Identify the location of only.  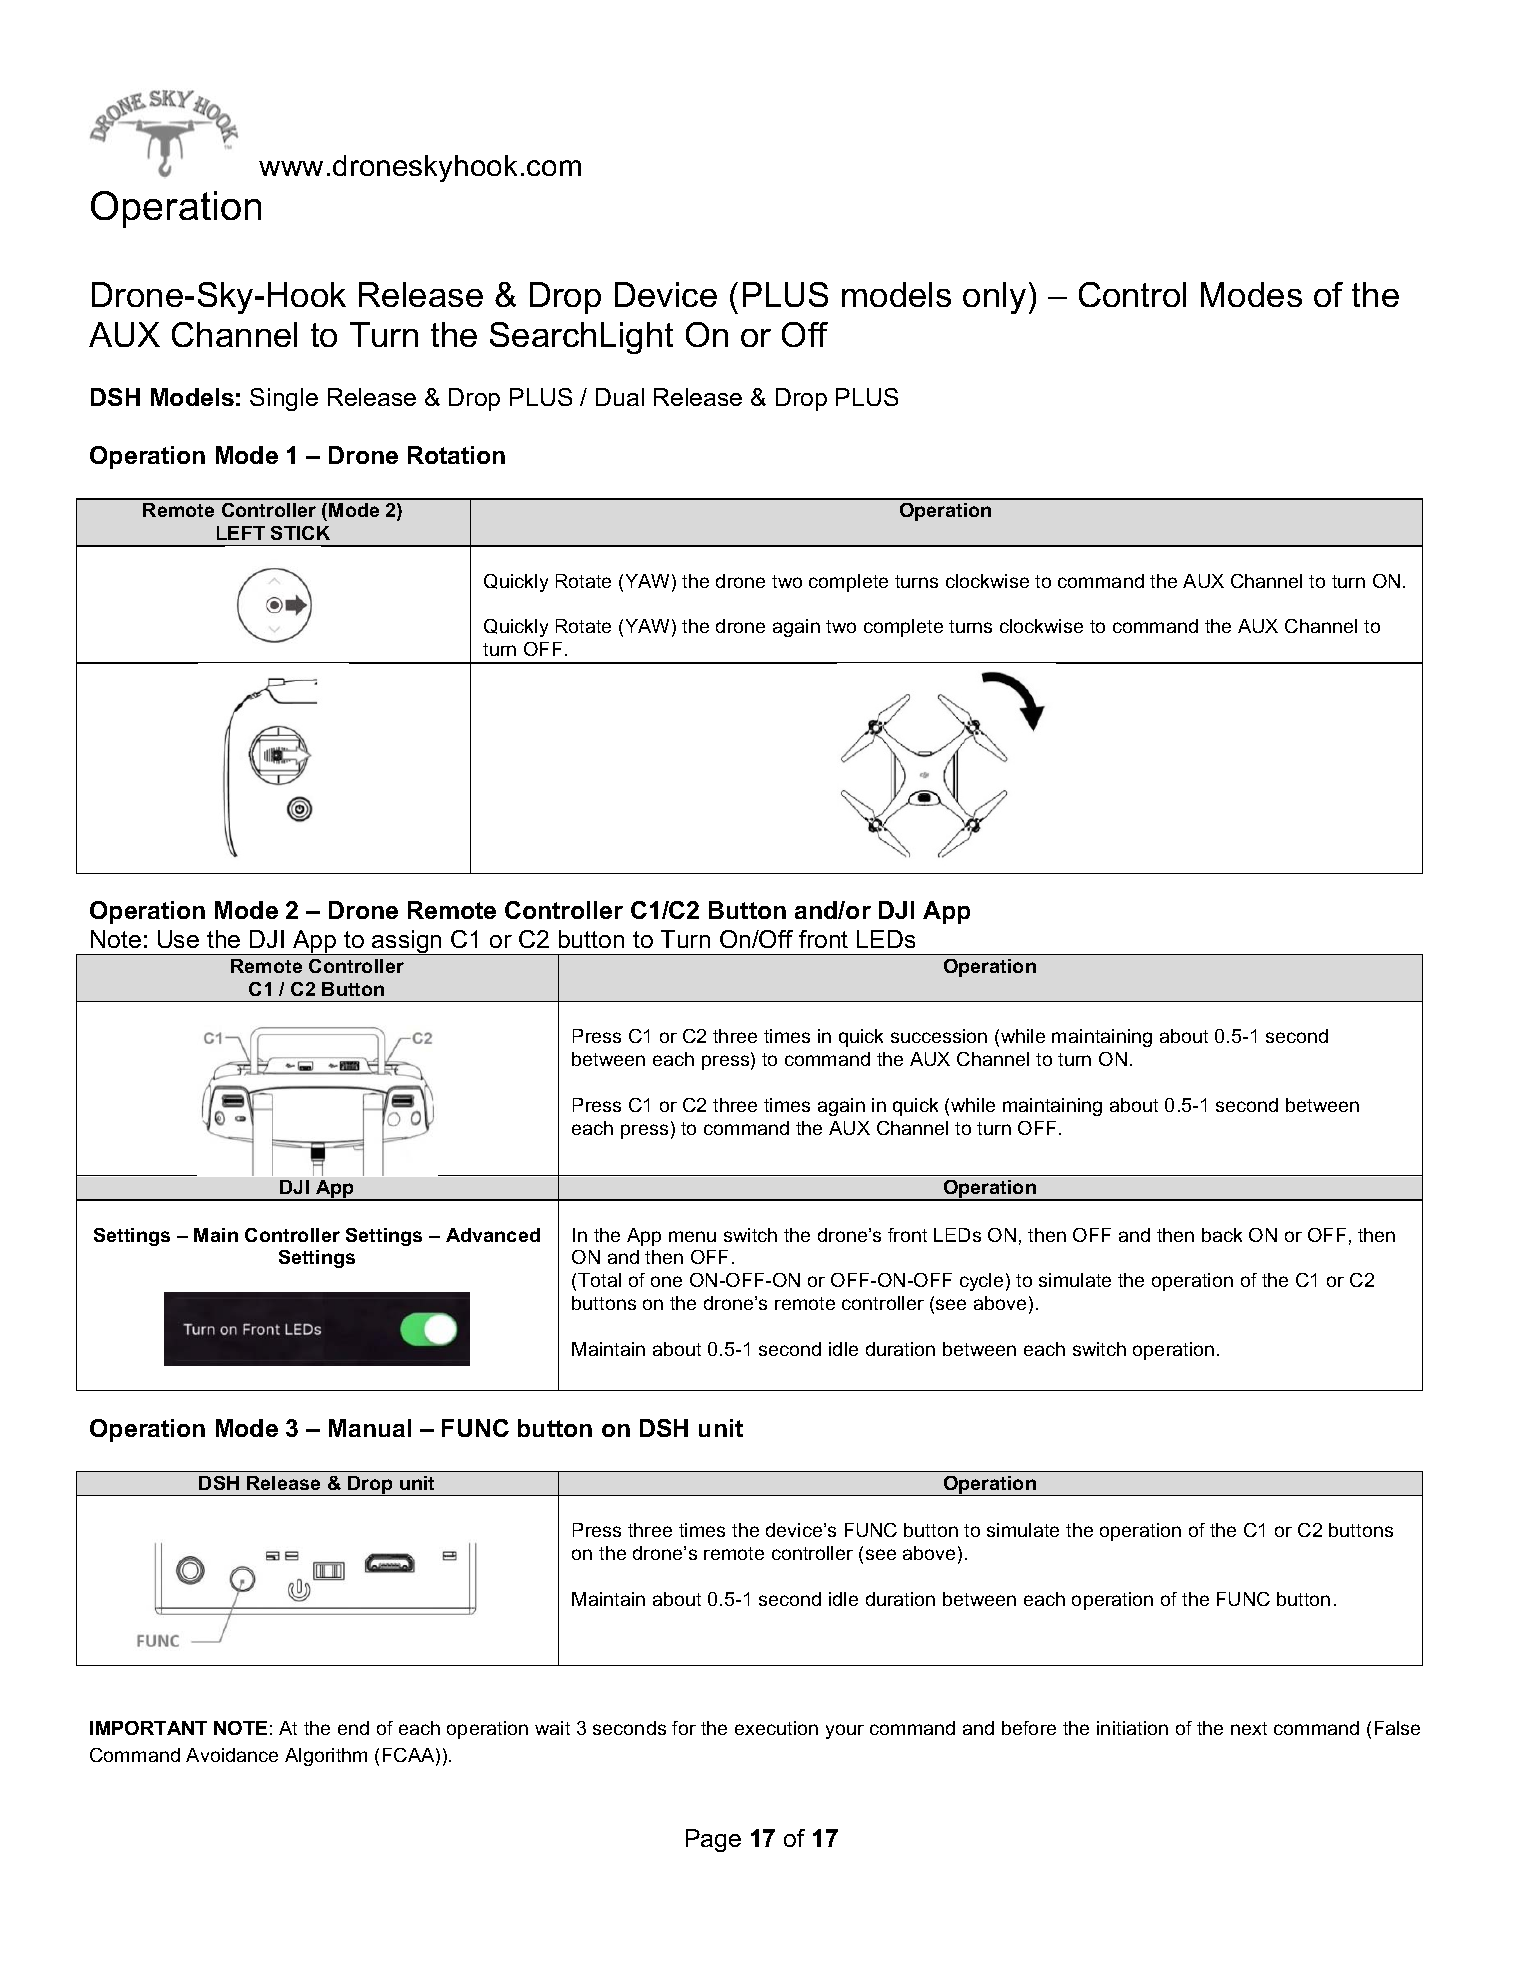
(994, 298).
